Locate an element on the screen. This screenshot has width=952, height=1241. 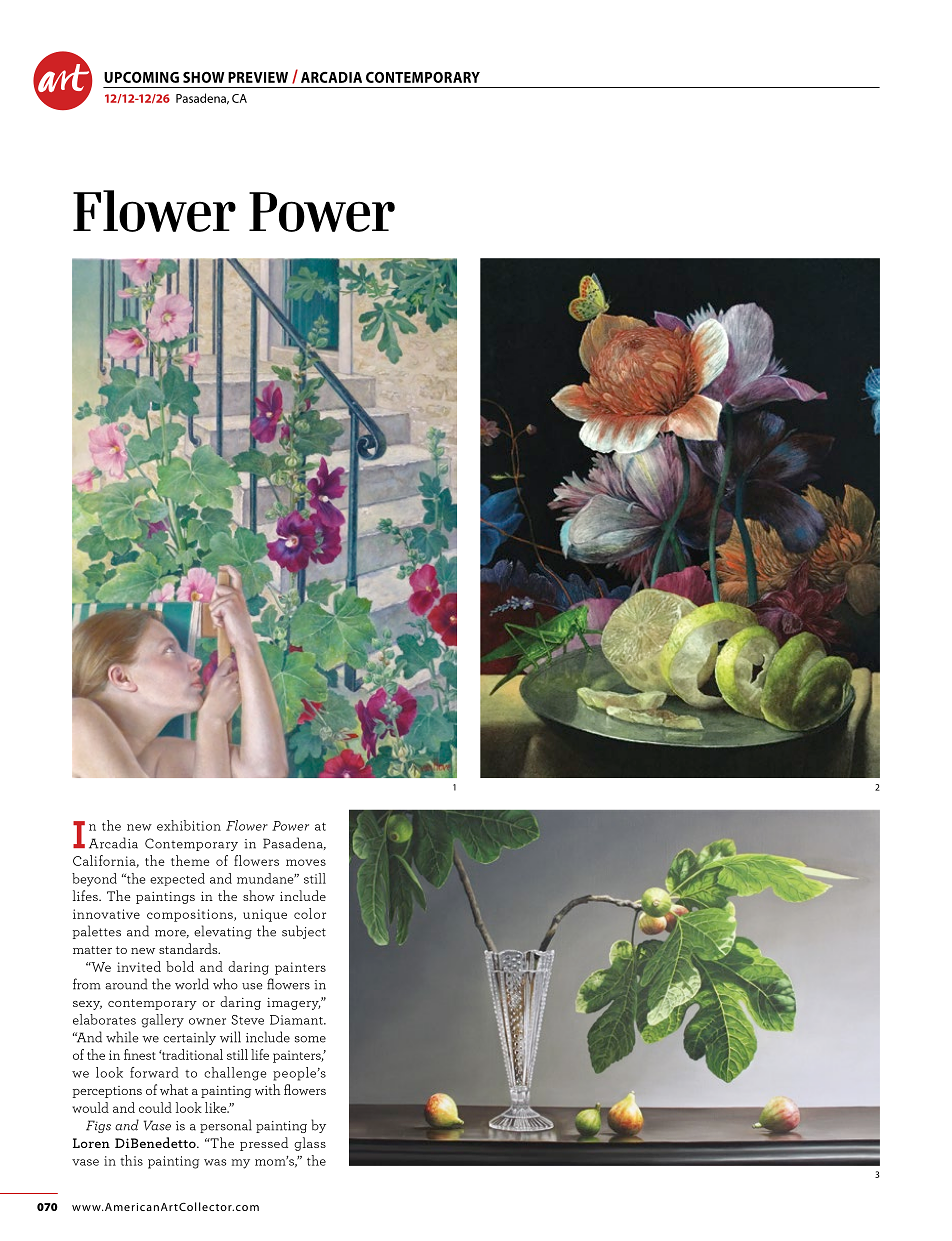
standards is located at coordinates (189, 948).
